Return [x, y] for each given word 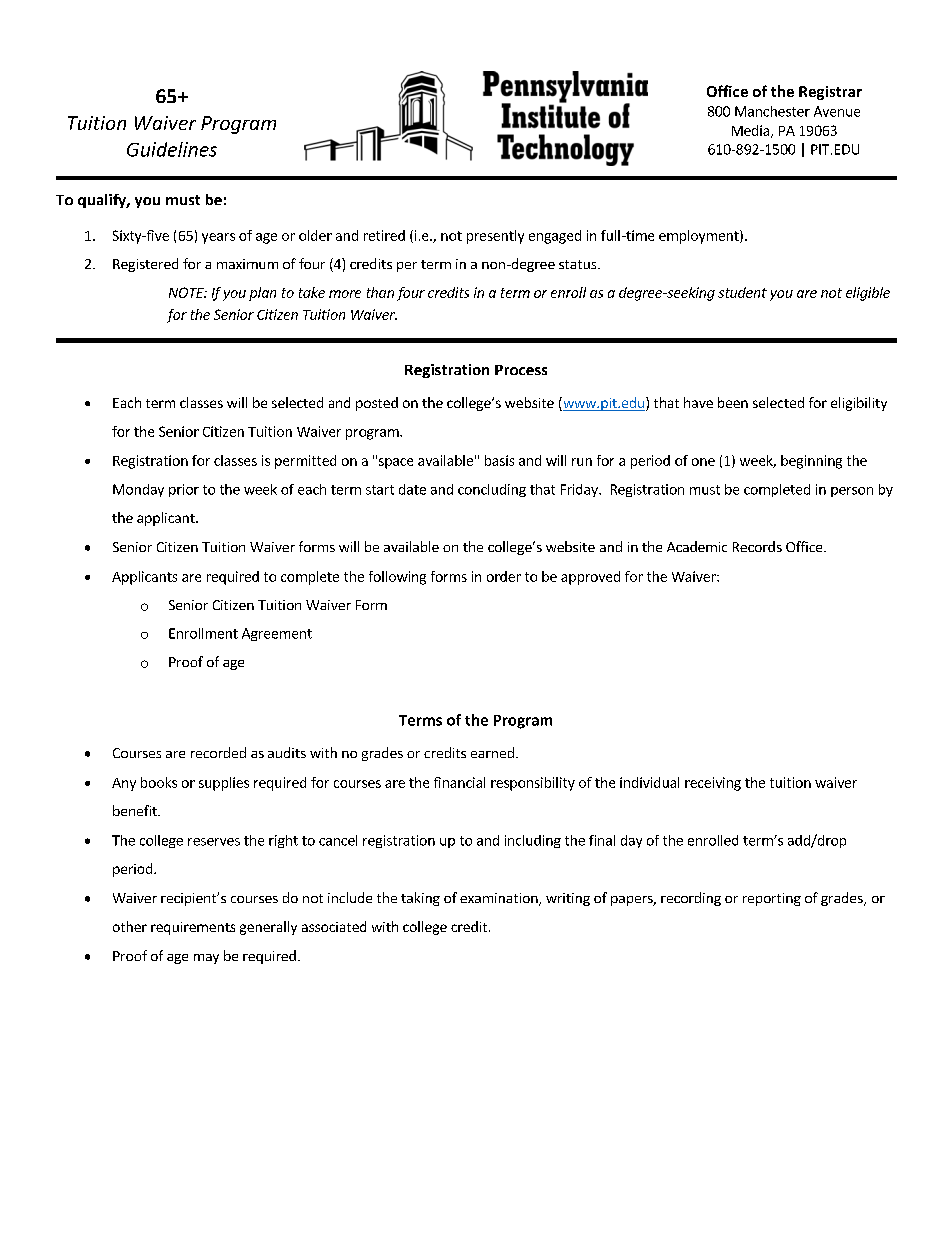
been [733, 402]
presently [495, 237]
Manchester [772, 111]
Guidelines [172, 149]
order [504, 576]
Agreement [277, 634]
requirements [193, 928]
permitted [305, 462]
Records [757, 546]
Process [521, 370]
